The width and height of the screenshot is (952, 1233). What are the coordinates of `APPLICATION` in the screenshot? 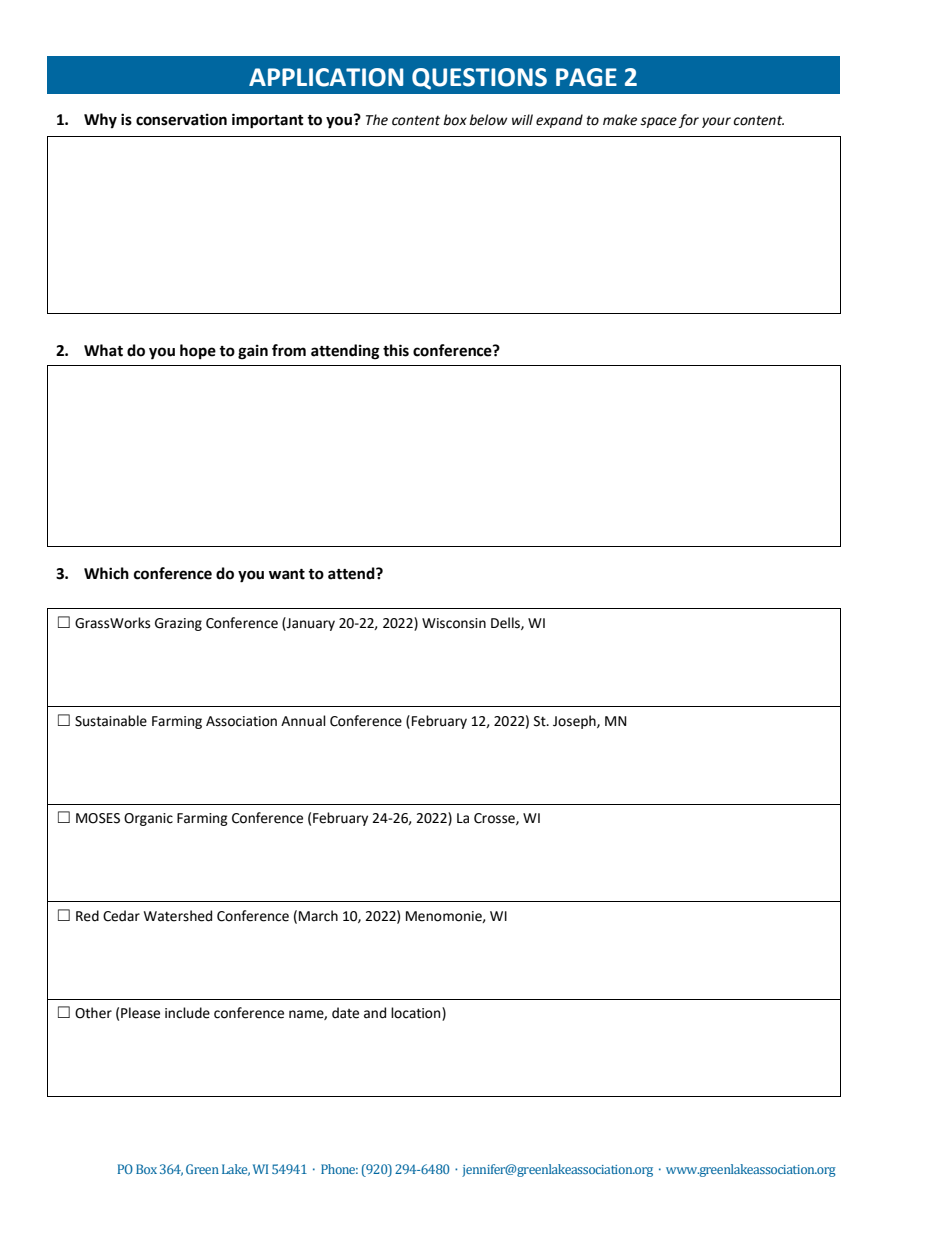 It's located at (326, 77).
